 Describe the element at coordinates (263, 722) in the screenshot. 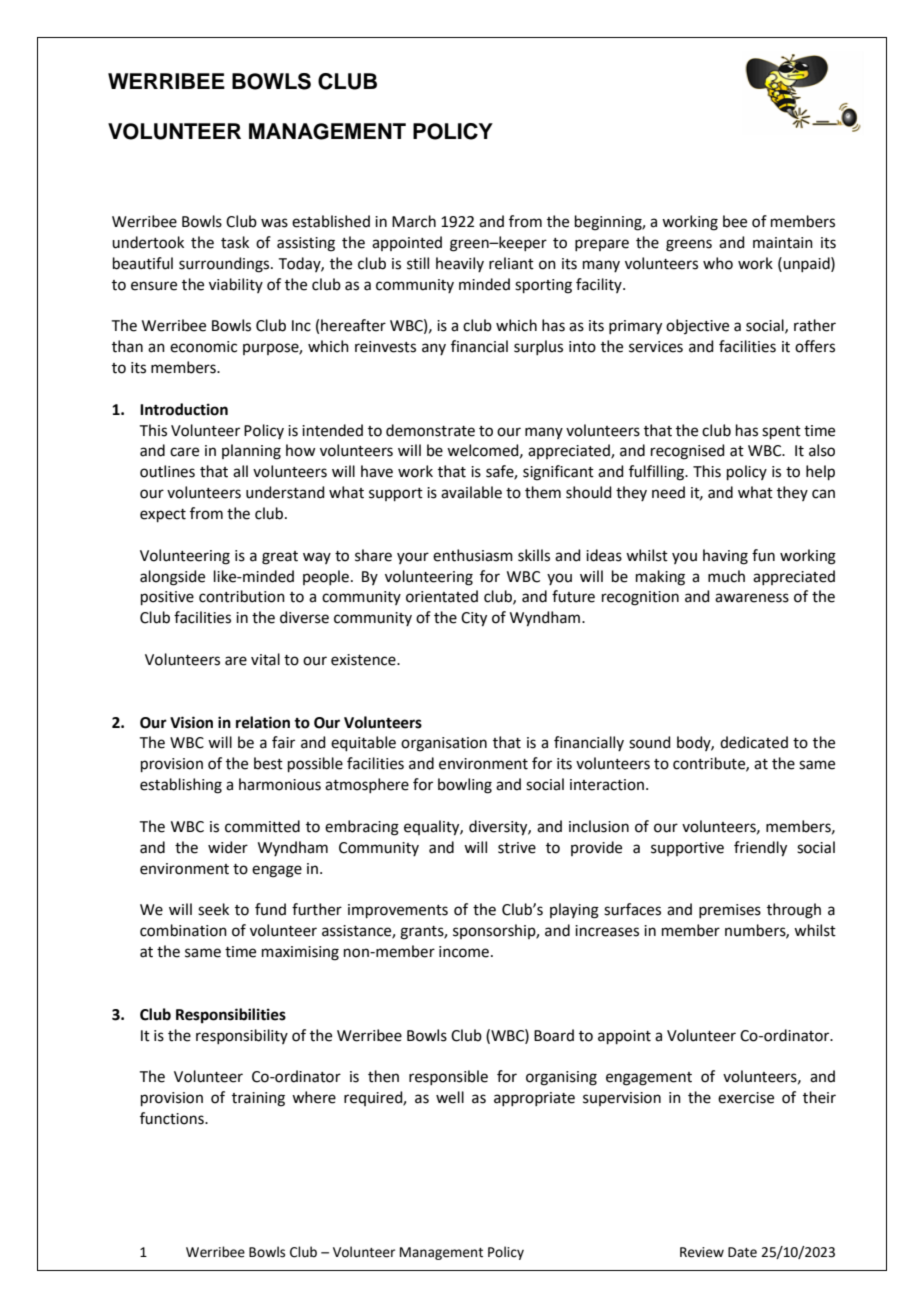

I see `relation` at that location.
